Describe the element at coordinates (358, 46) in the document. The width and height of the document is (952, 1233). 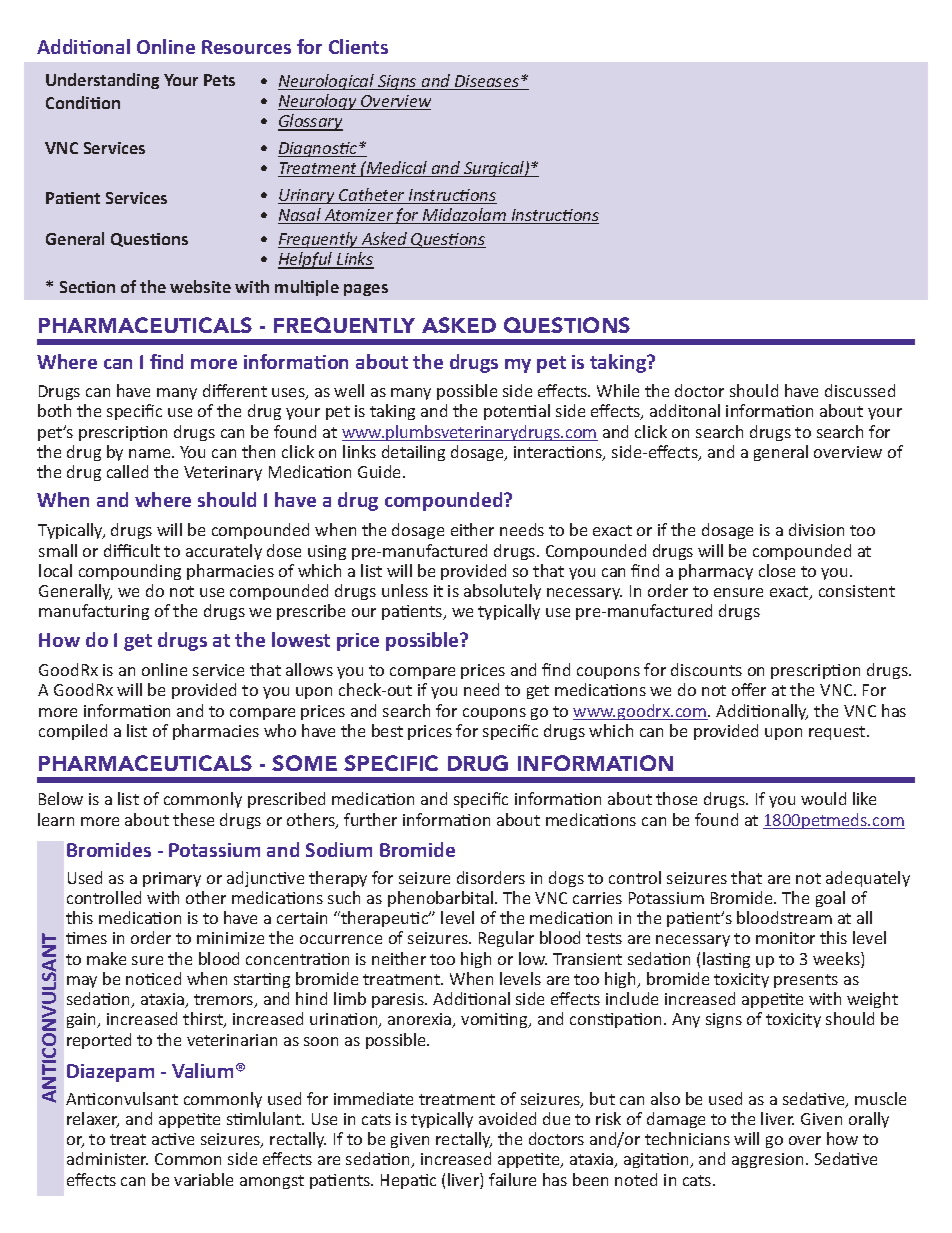
I see `Clients` at that location.
